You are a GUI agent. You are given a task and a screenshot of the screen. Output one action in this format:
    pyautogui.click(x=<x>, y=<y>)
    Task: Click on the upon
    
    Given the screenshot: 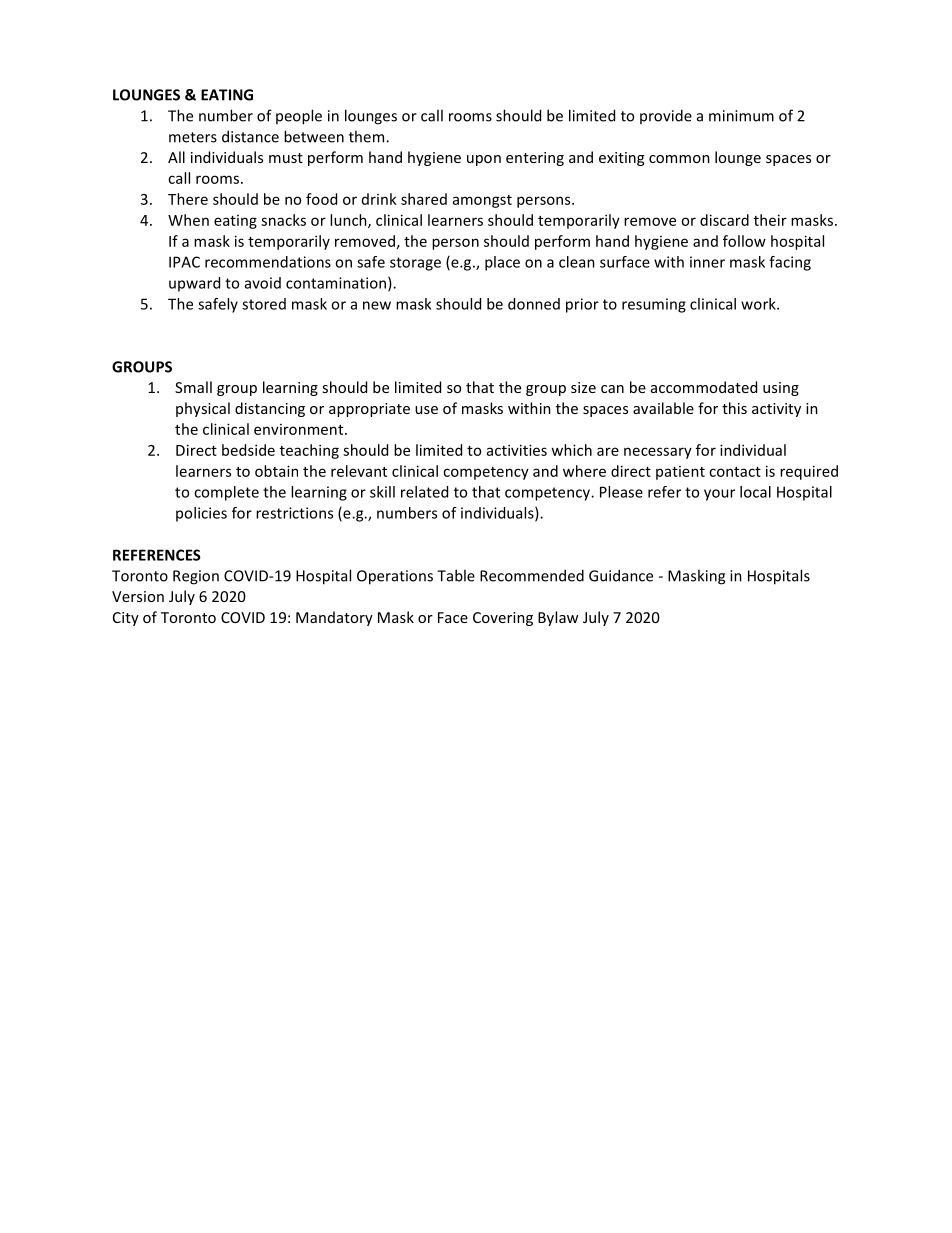 What is the action you would take?
    pyautogui.click(x=484, y=160)
